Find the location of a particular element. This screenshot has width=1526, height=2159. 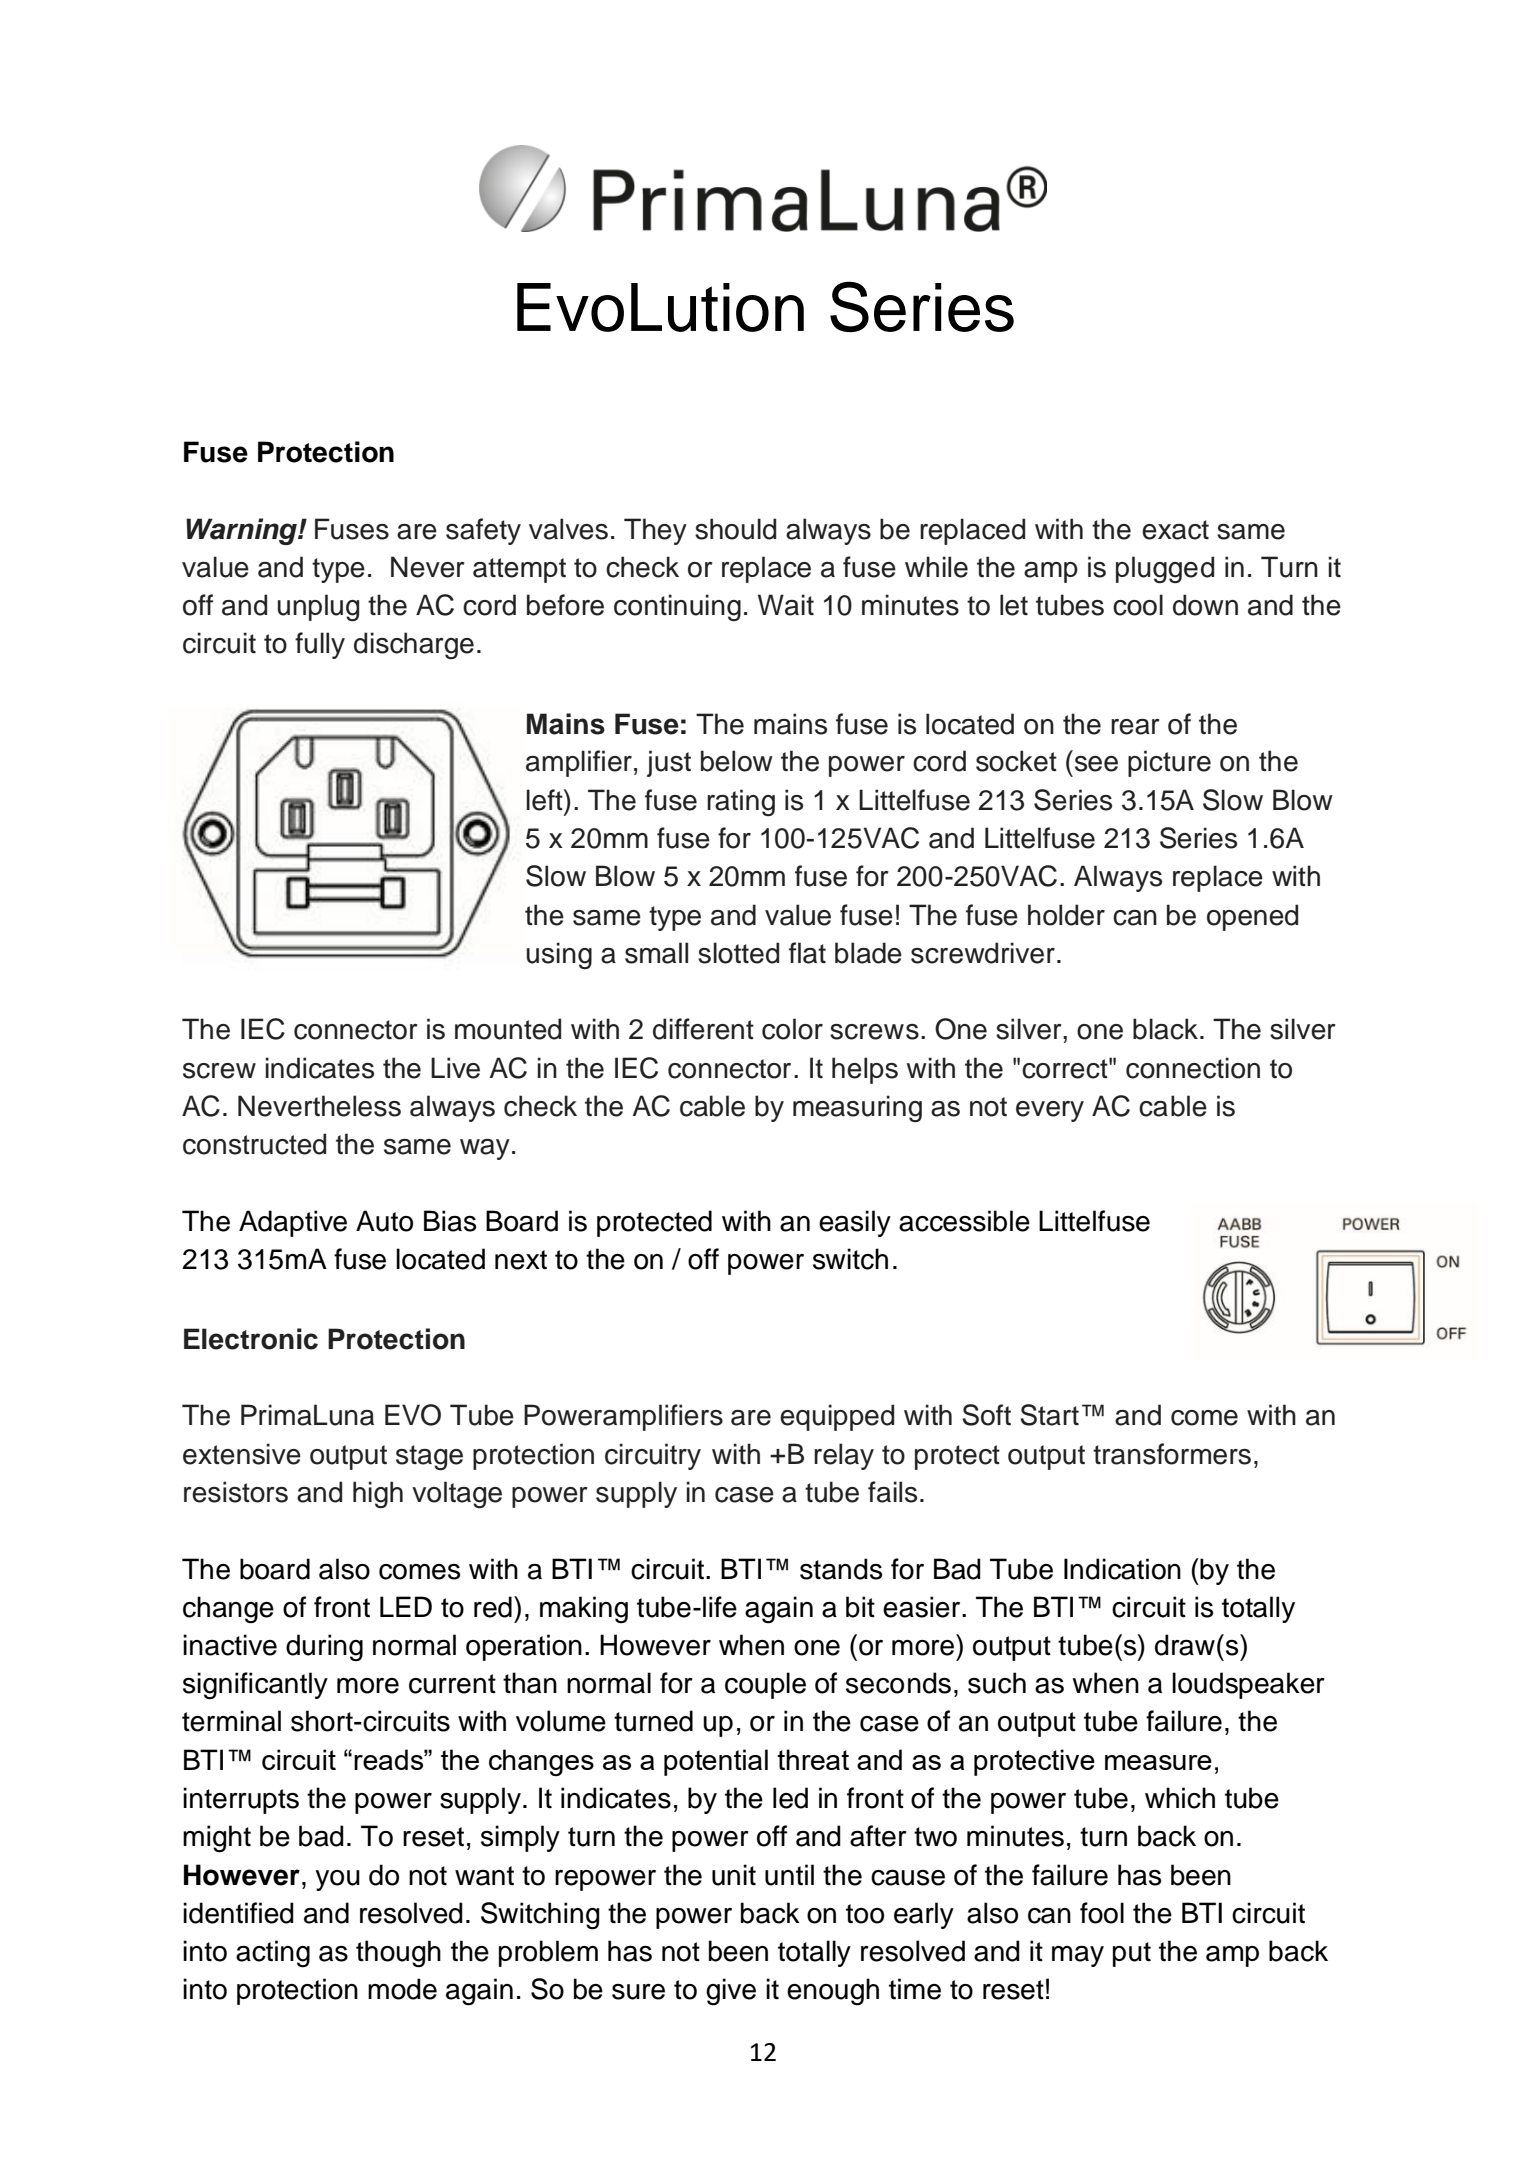

should is located at coordinates (735, 529).
